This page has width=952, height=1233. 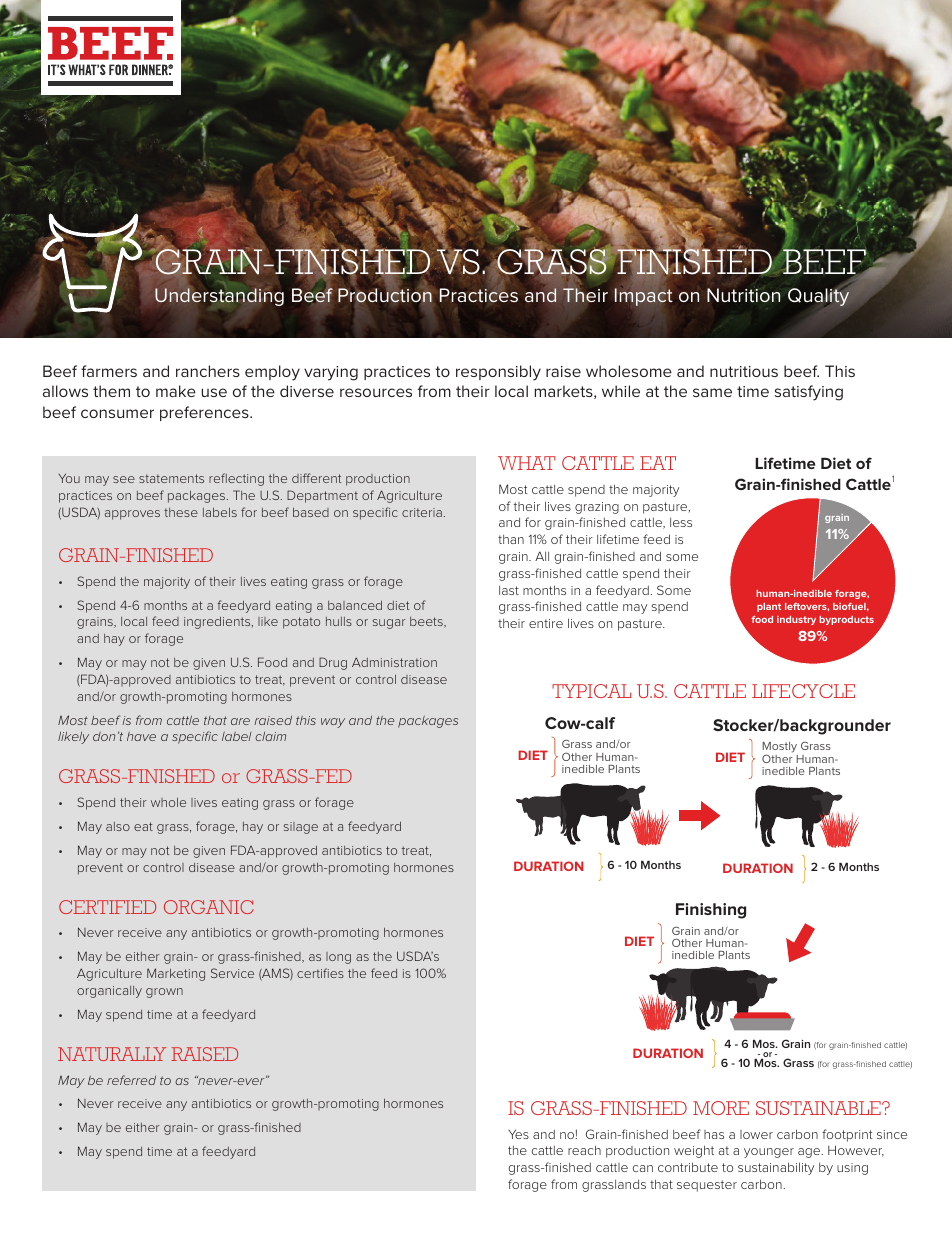 What do you see at coordinates (141, 736) in the page?
I see `have` at bounding box center [141, 736].
